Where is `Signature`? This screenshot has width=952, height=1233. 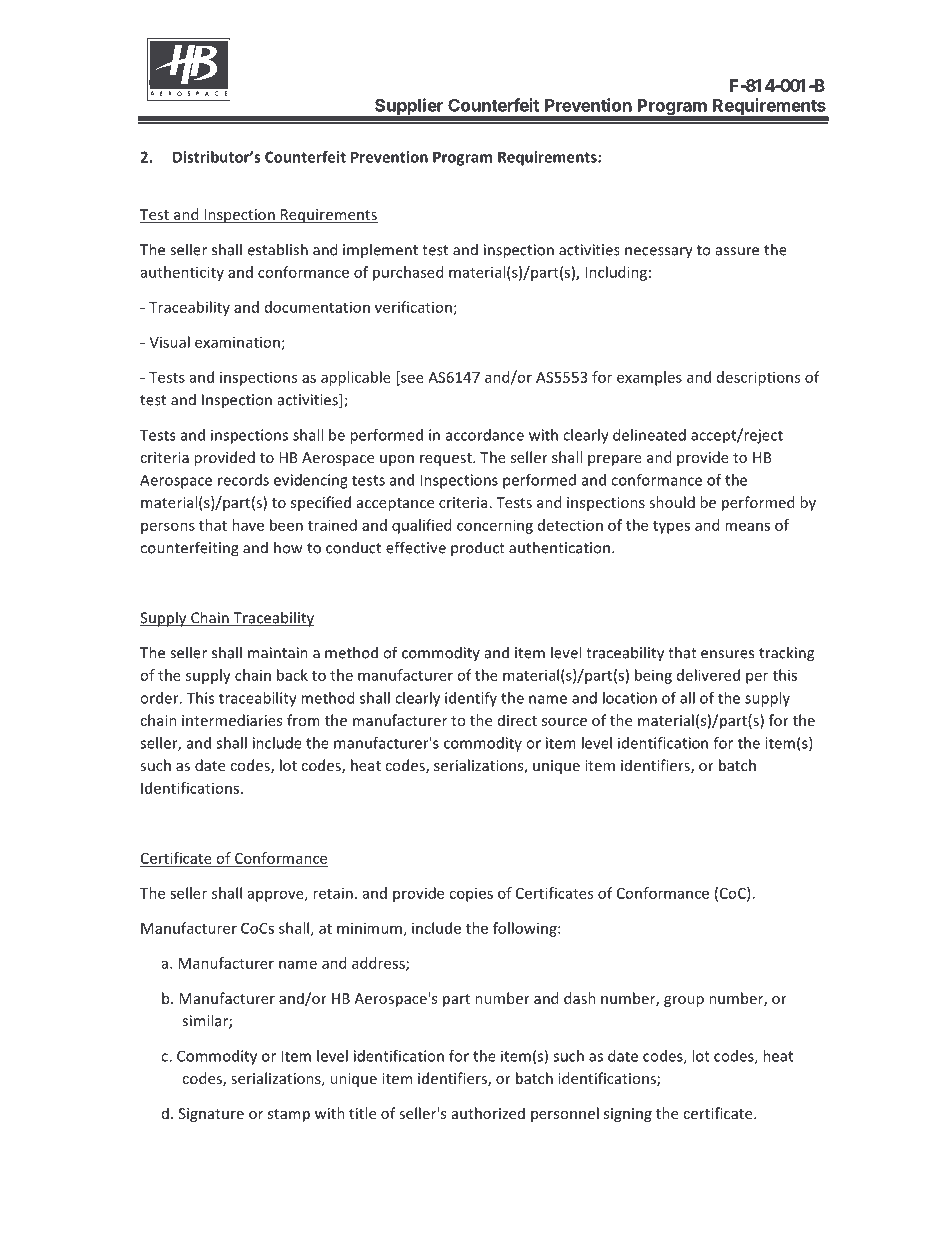
Signature is located at coordinates (211, 1115).
